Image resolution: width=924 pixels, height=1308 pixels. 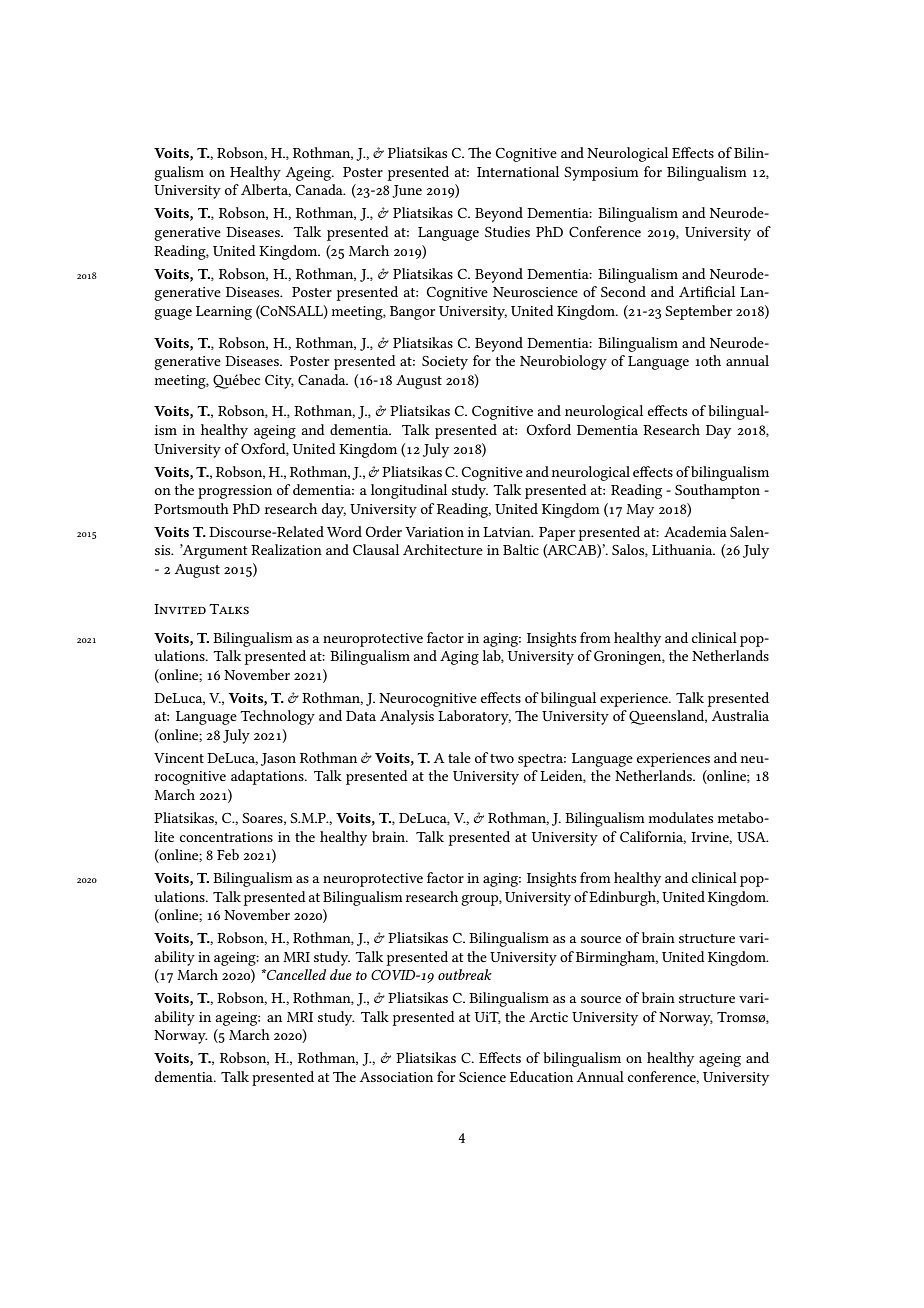 I want to click on June, so click(x=407, y=191).
